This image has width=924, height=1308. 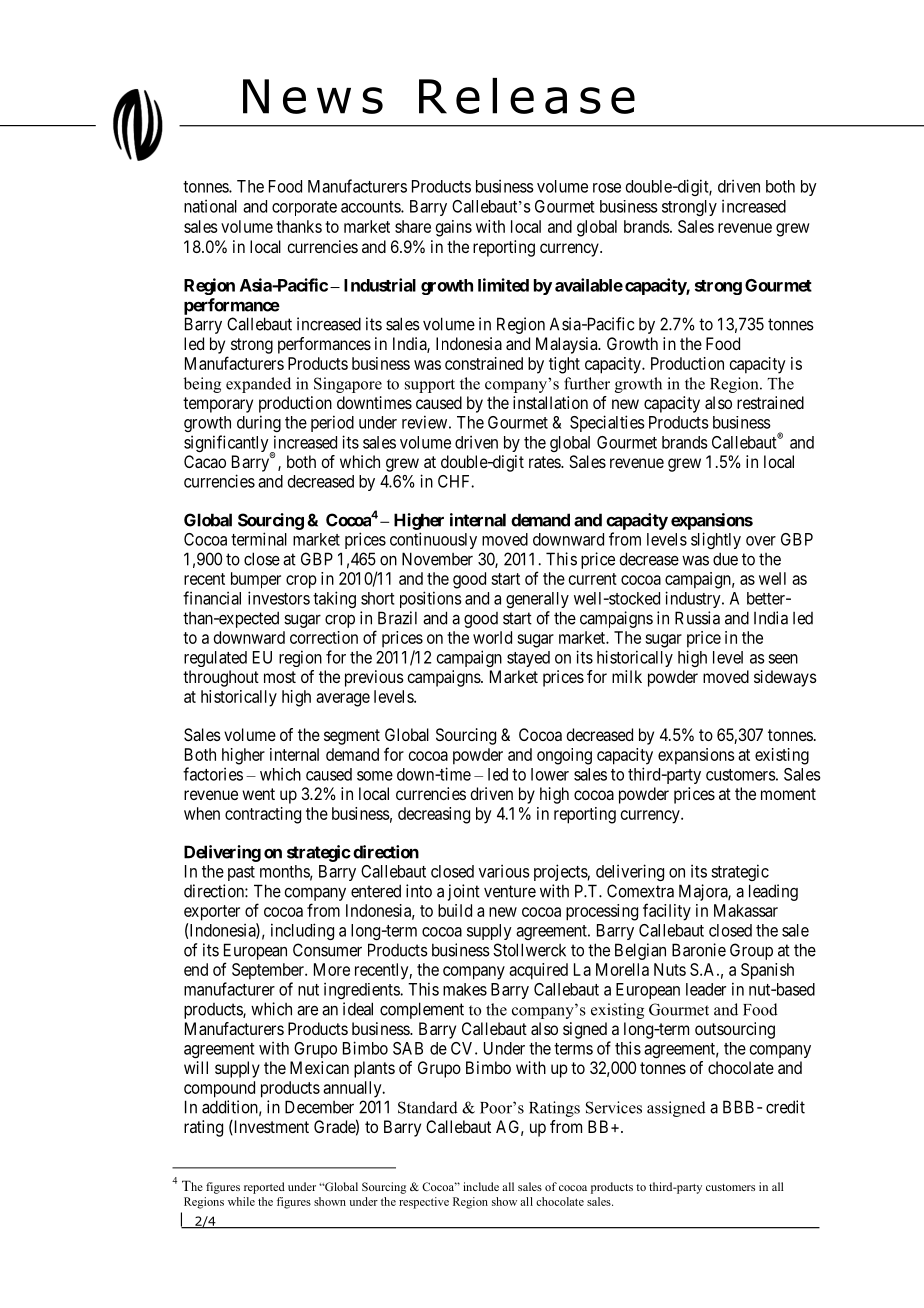 What do you see at coordinates (259, 423) in the image?
I see `during` at bounding box center [259, 423].
